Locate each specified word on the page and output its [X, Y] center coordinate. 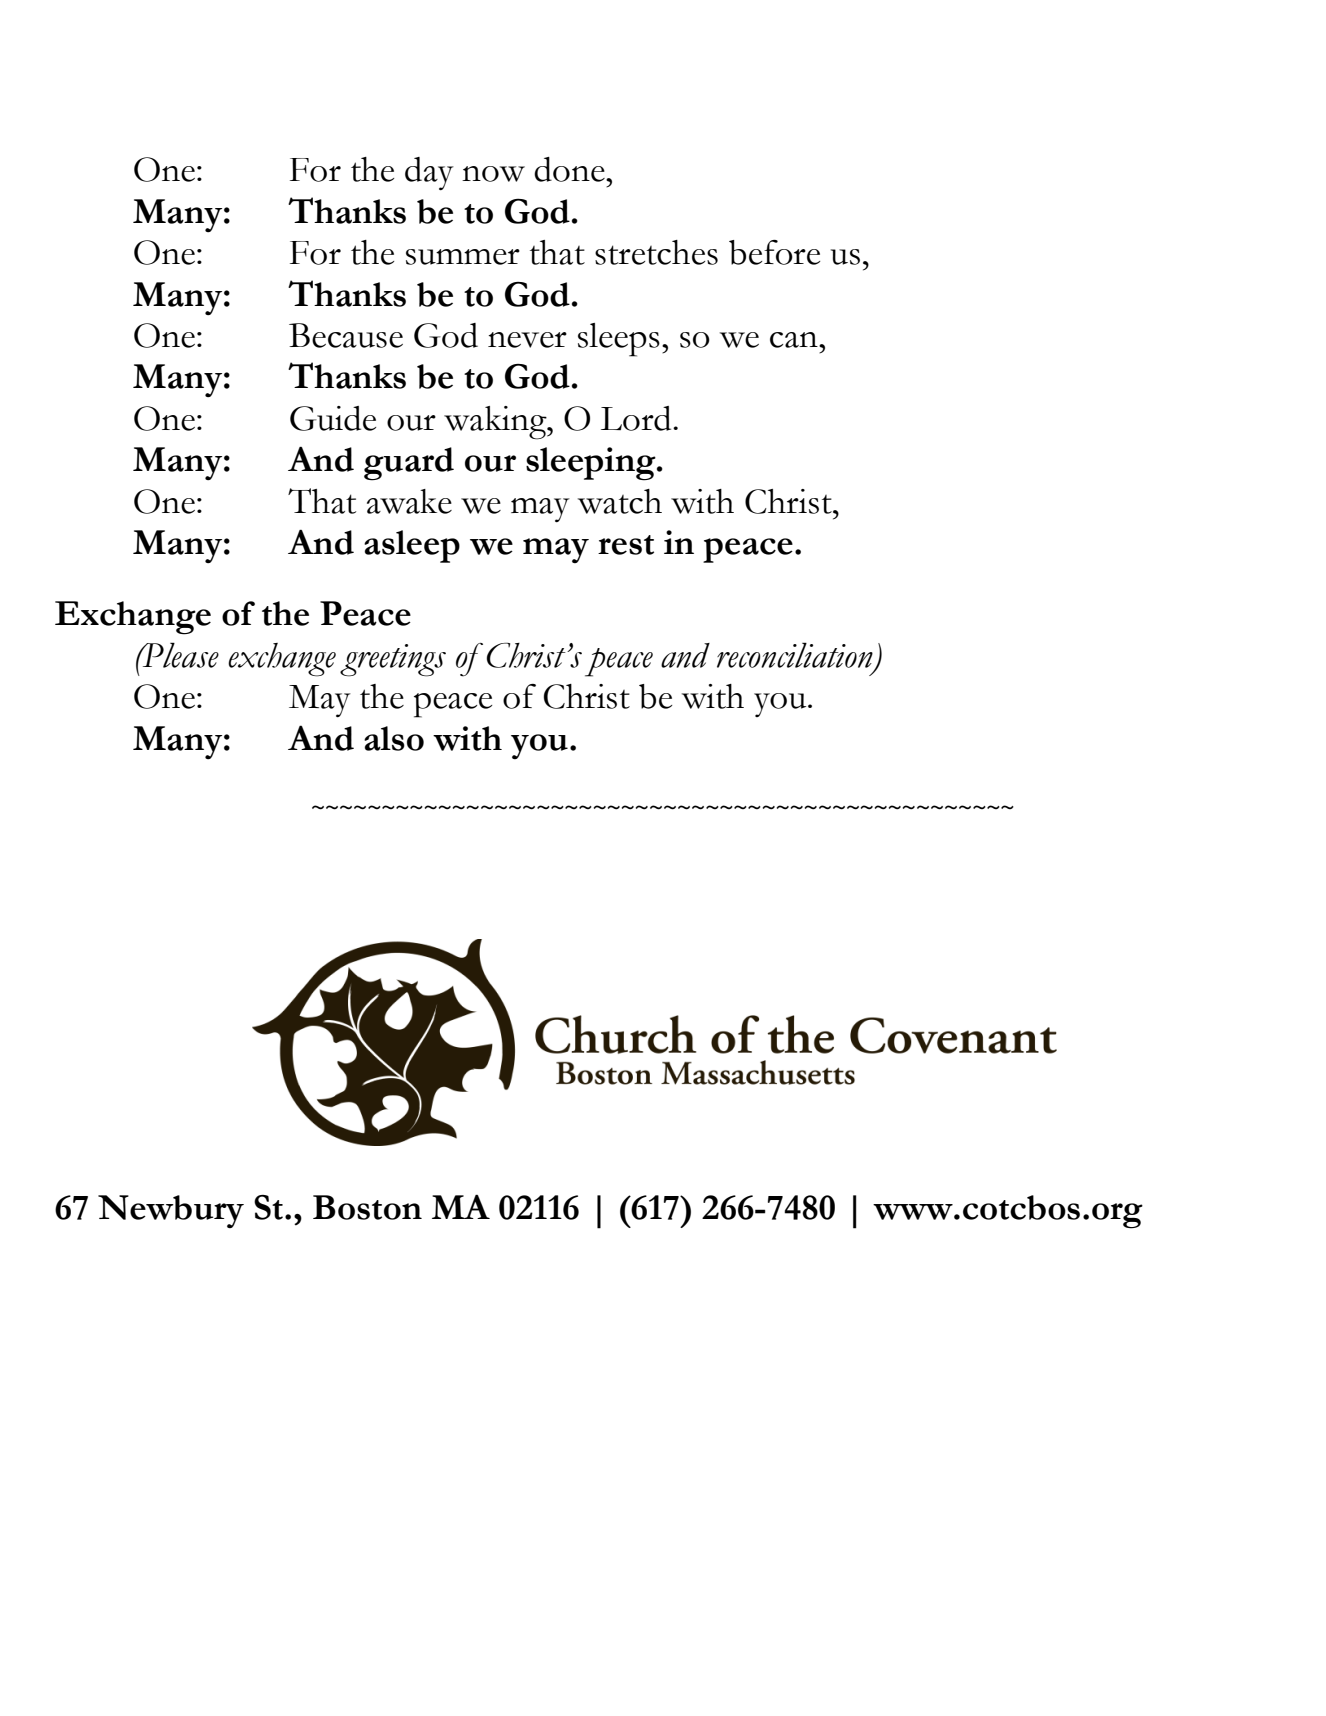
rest [626, 545]
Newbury [171, 1211]
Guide [333, 418]
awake [409, 501]
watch [620, 501]
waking [496, 423]
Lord [637, 418]
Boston [367, 1207]
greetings [393, 660]
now [493, 174]
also [394, 738]
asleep [412, 546]
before [774, 252]
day [429, 173]
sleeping [592, 464]
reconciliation [796, 656]
